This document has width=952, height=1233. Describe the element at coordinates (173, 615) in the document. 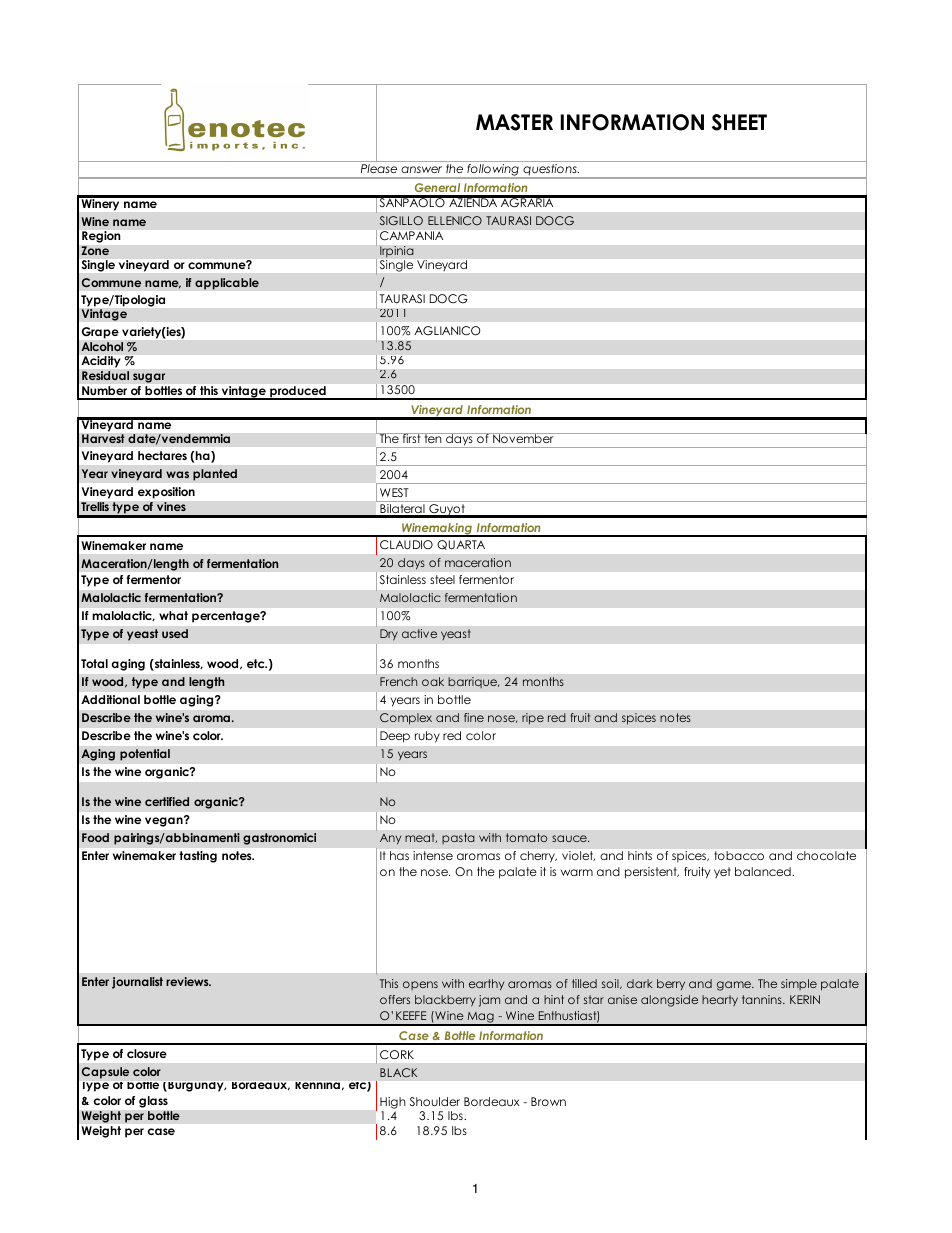

I see `what` at that location.
